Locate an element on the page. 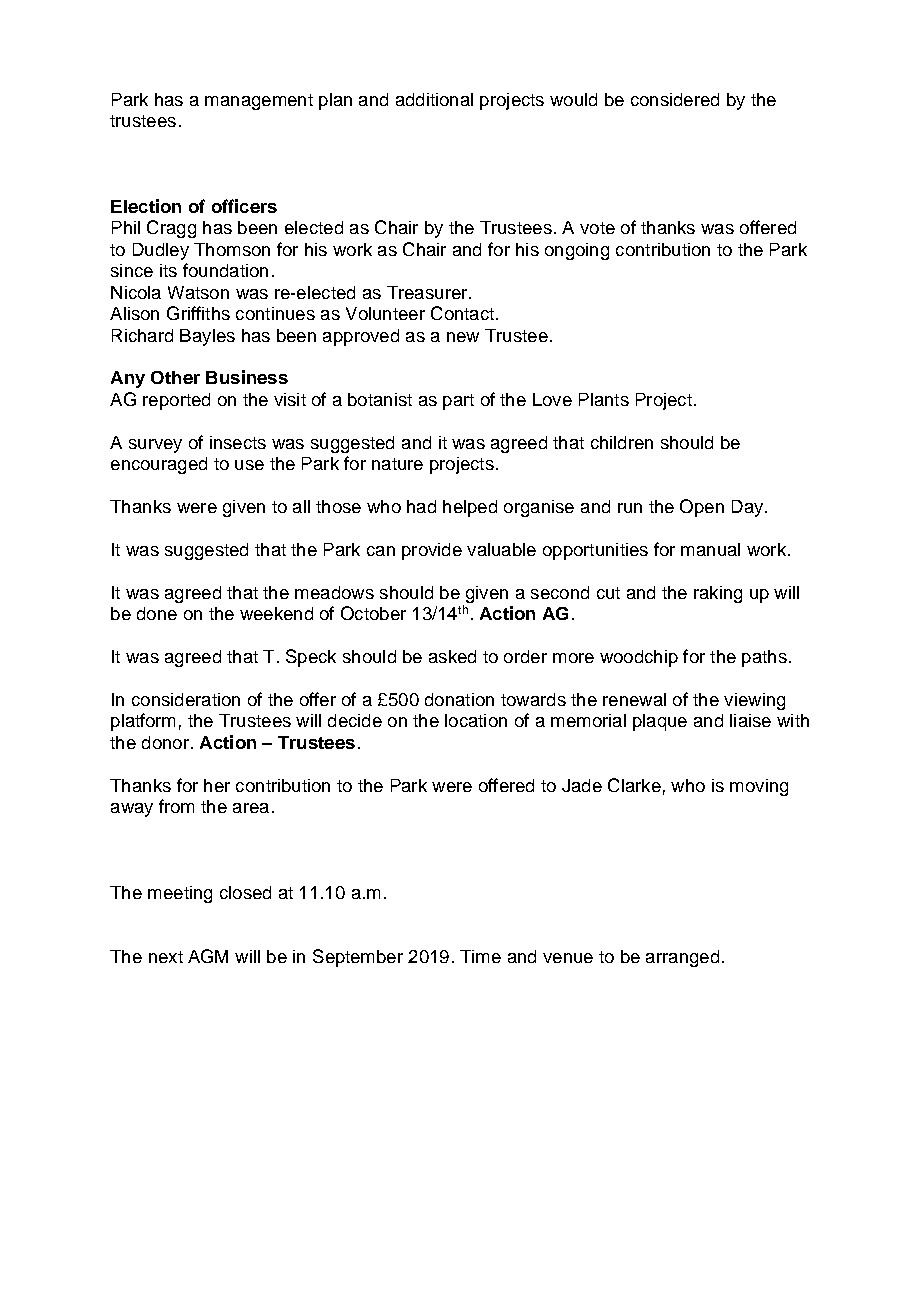  liaise is located at coordinates (750, 720).
